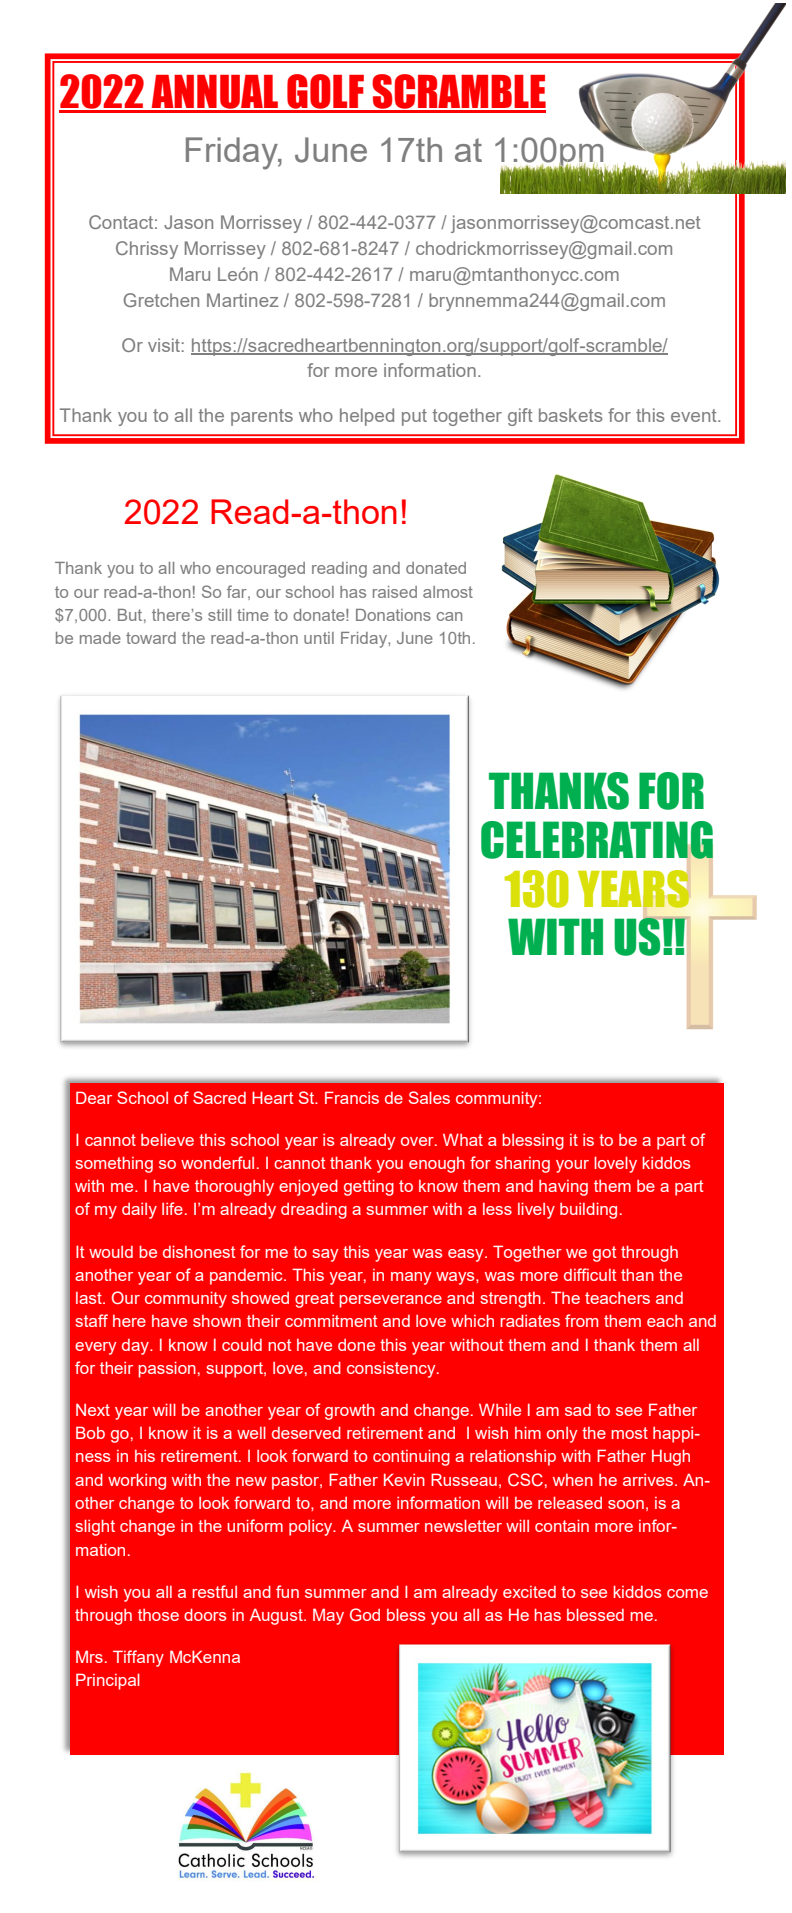  What do you see at coordinates (262, 417) in the page?
I see `parents` at bounding box center [262, 417].
